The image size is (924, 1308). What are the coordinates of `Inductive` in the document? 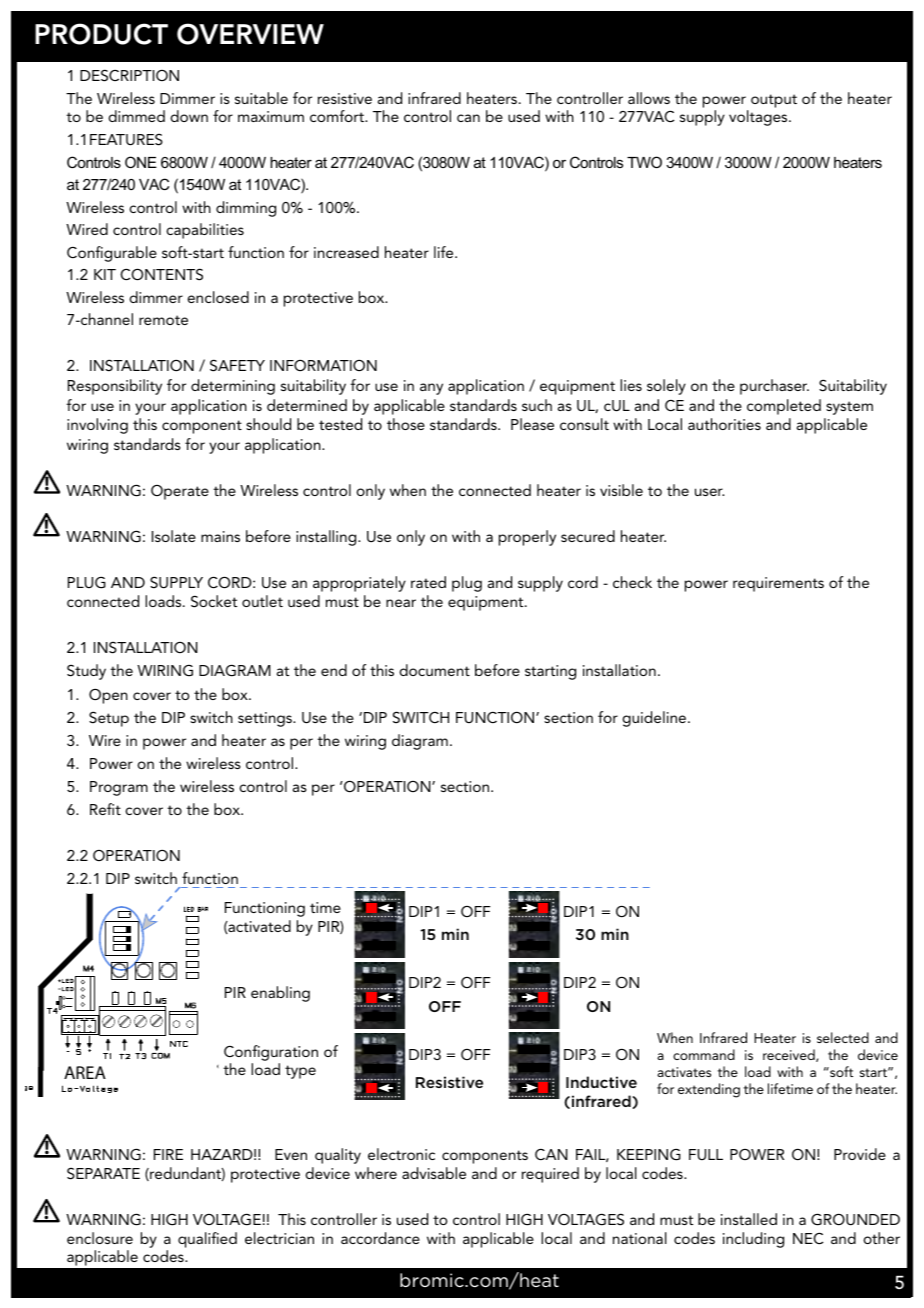 It's located at (601, 1082).
